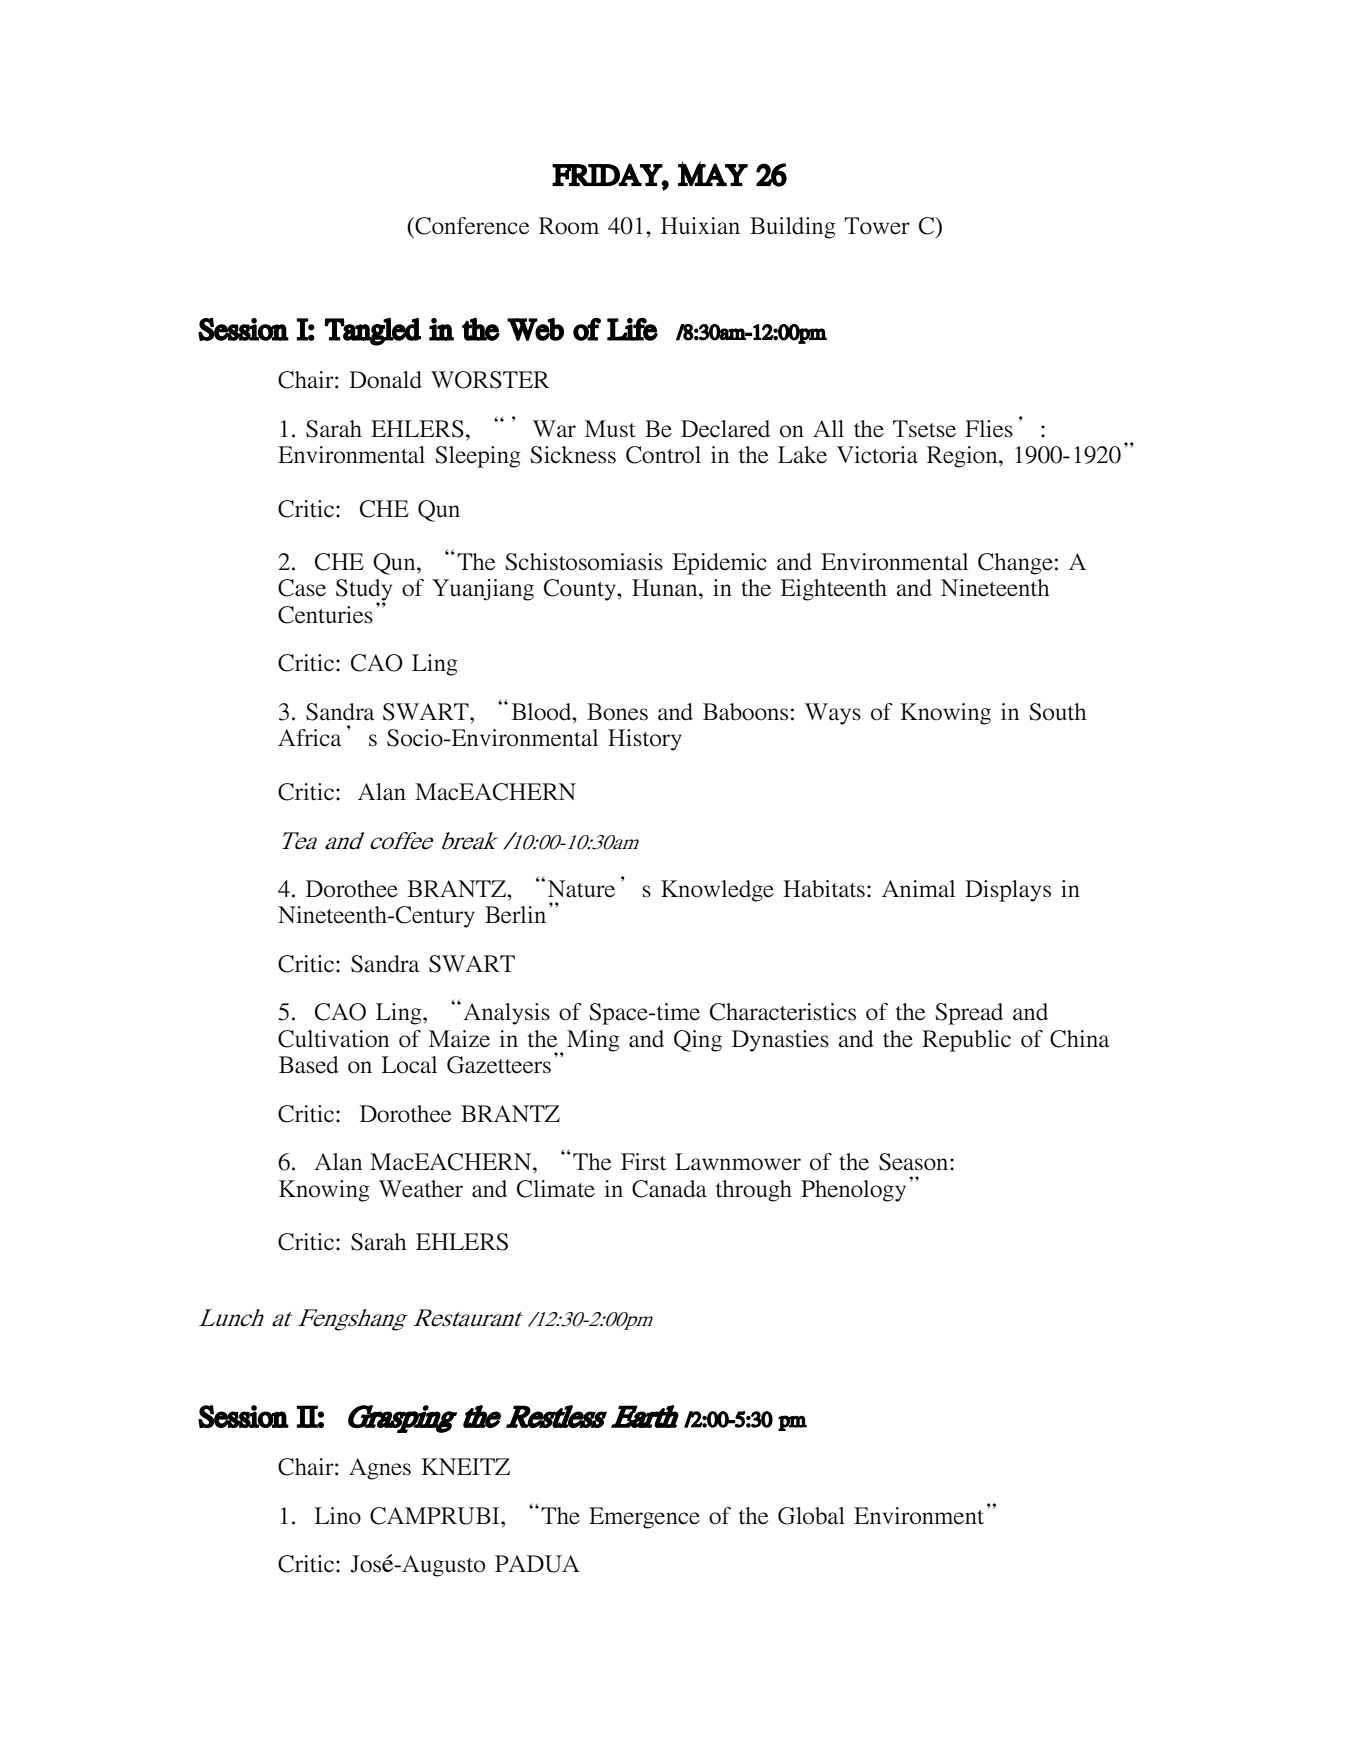  Describe the element at coordinates (338, 1516) in the screenshot. I see `Lino` at that location.
